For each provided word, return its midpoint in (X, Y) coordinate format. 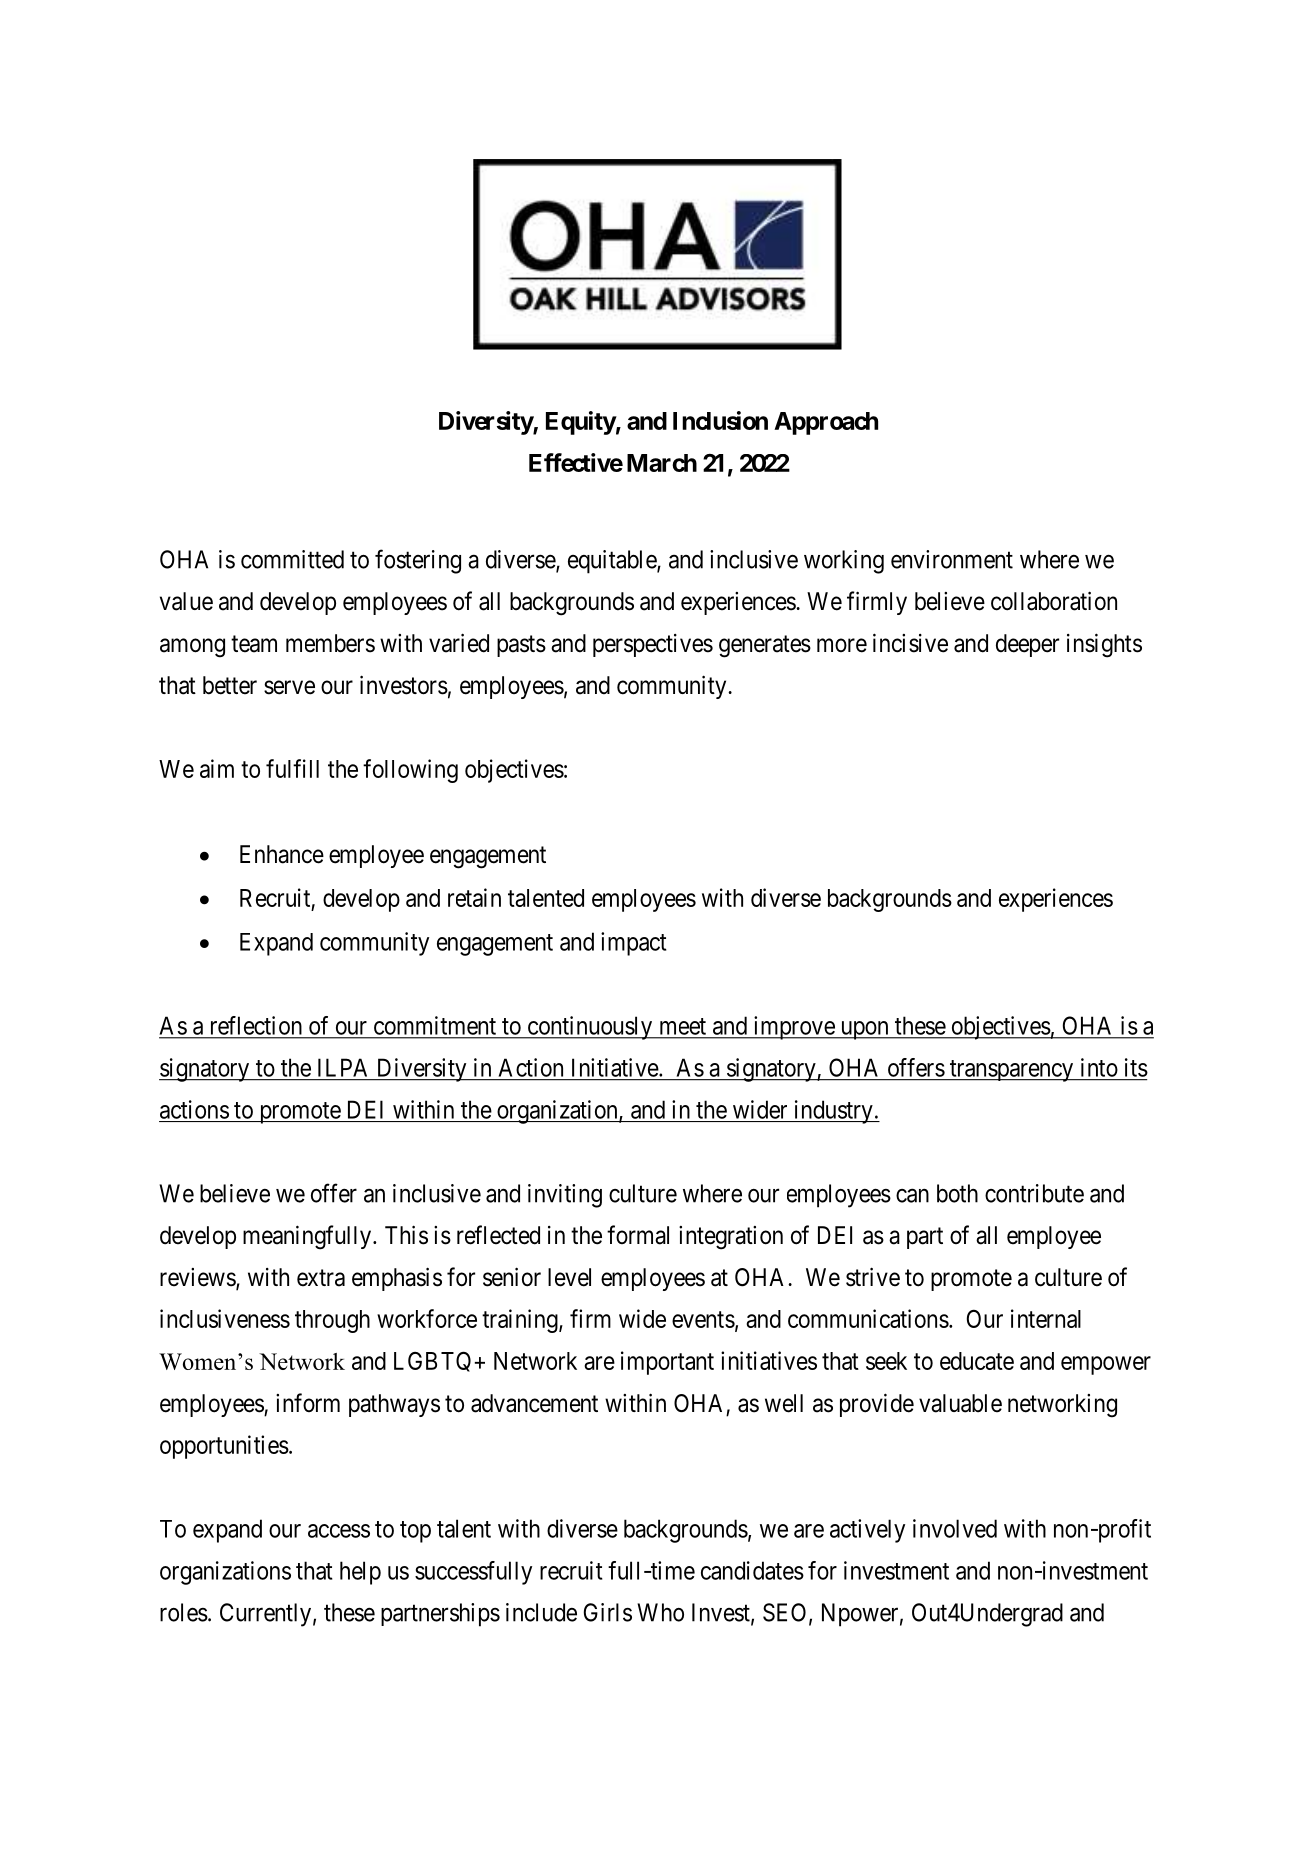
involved (955, 1528)
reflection (256, 1025)
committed (292, 559)
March (662, 463)
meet (683, 1026)
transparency (1012, 1071)
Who (660, 1612)
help (360, 1573)
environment (952, 559)
